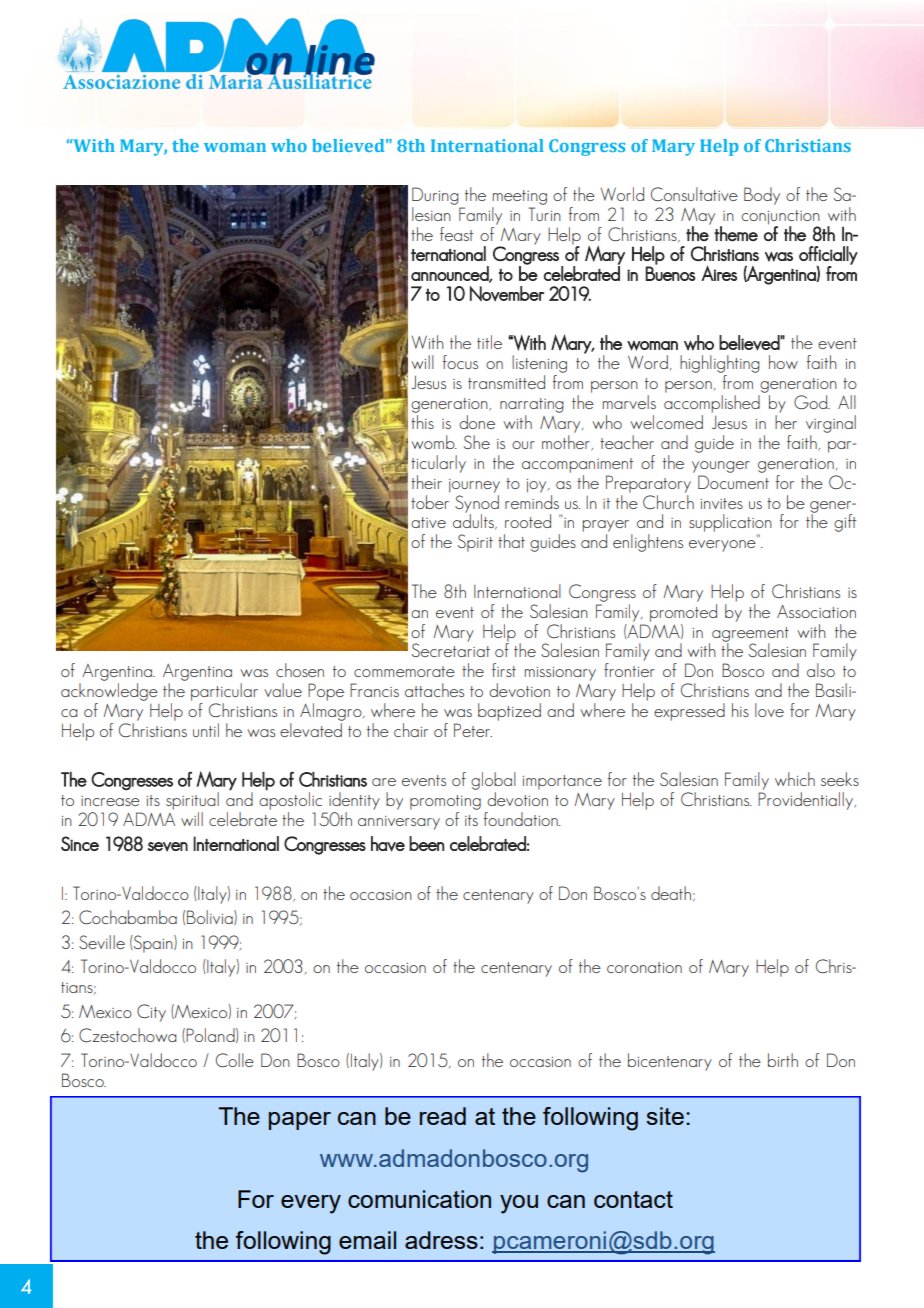  Describe the element at coordinates (435, 196) in the screenshot. I see `During` at that location.
